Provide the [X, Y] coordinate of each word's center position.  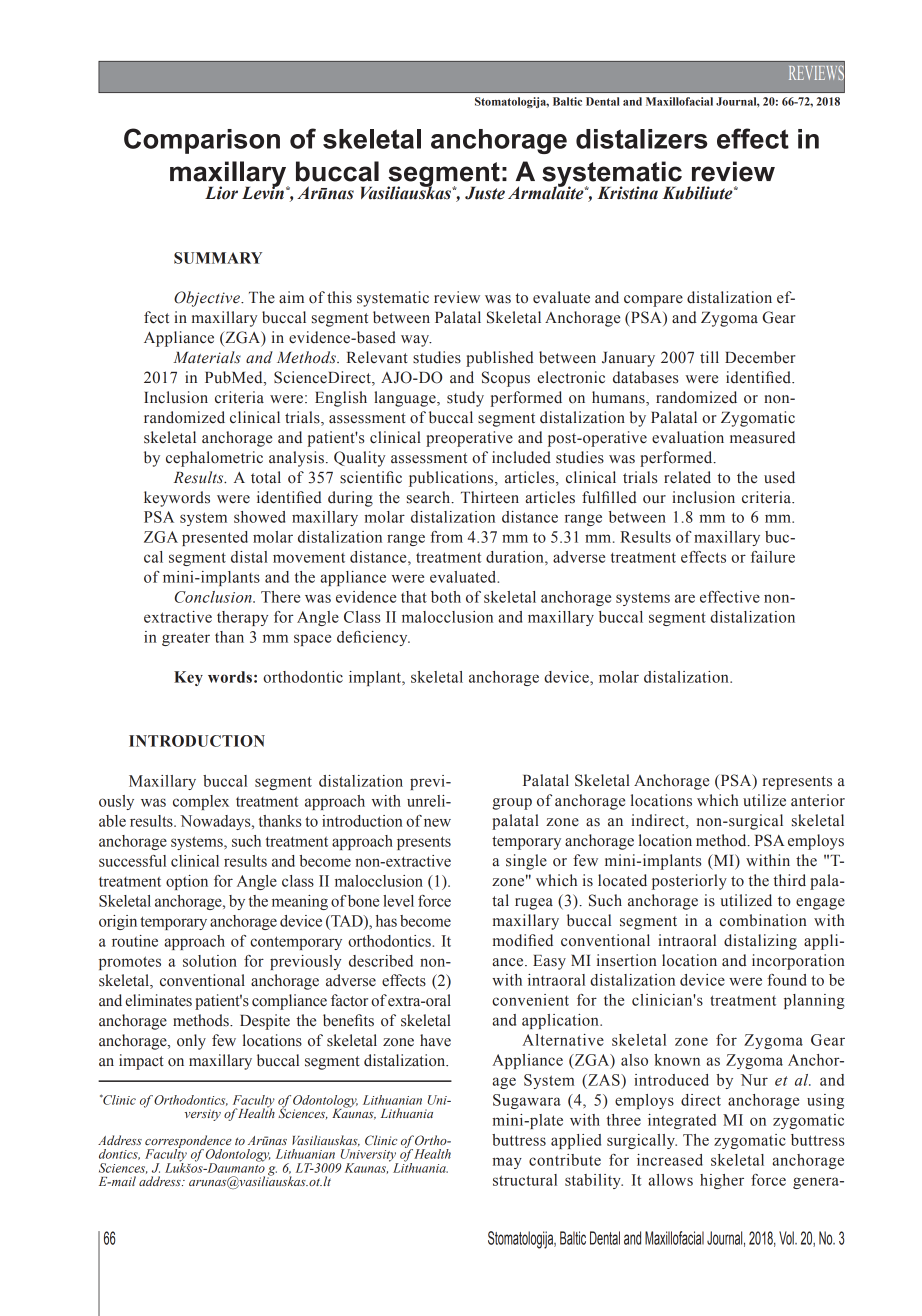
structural [525, 1180]
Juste [485, 193]
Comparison [202, 141]
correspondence [188, 1142]
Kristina [627, 193]
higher [722, 1181]
